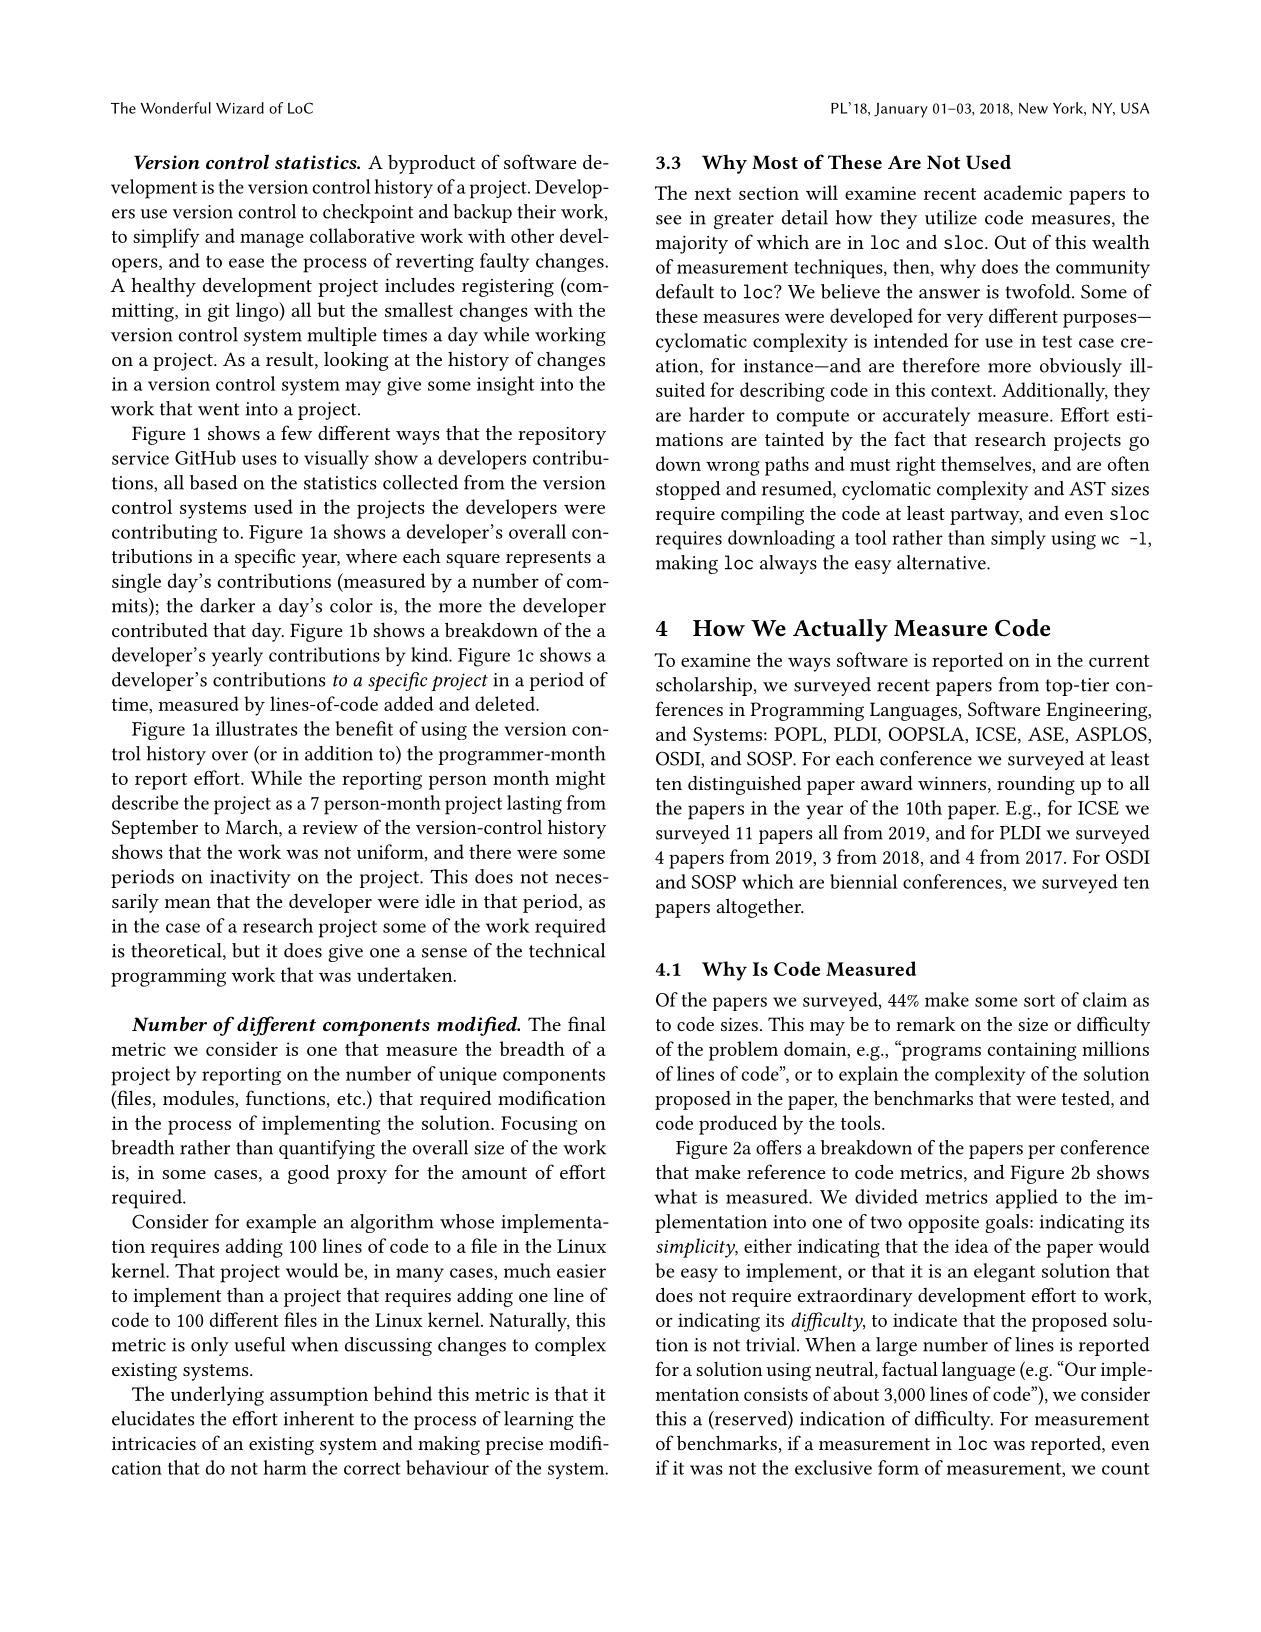  Describe the element at coordinates (217, 1396) in the screenshot. I see `underlying` at that location.
